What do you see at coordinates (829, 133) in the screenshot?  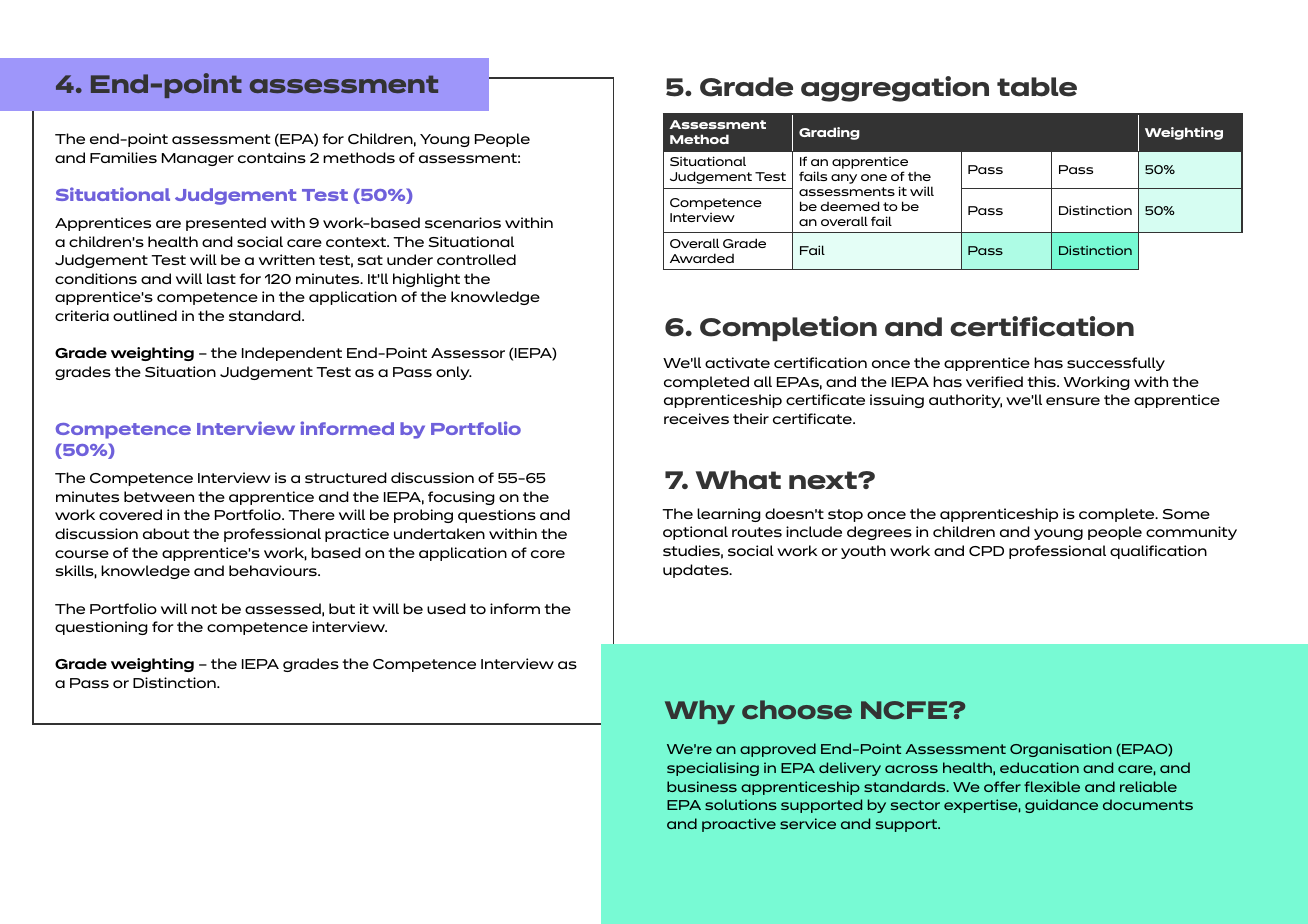 I see `Grading` at bounding box center [829, 133].
